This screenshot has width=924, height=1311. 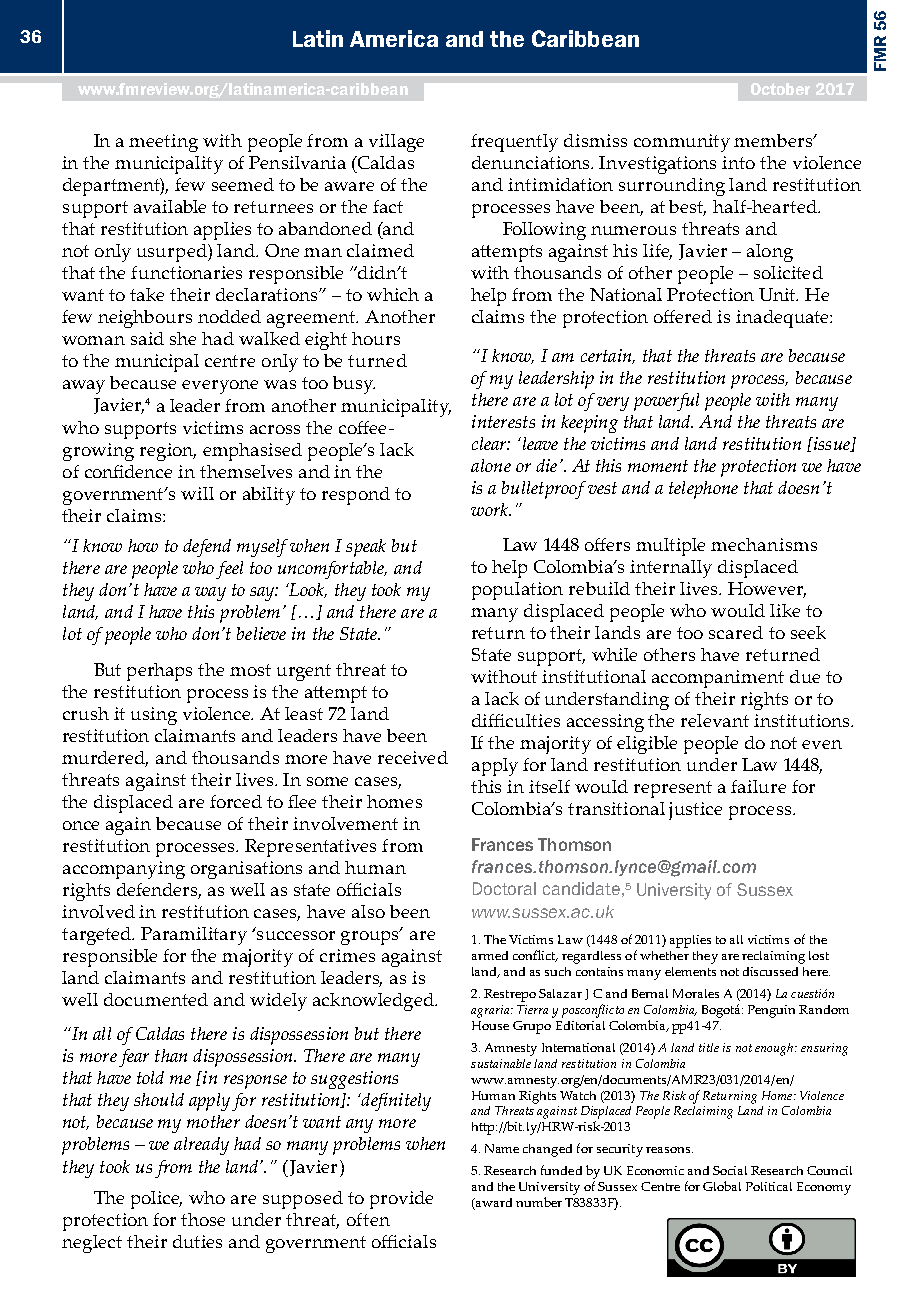 What do you see at coordinates (718, 679) in the screenshot?
I see `accompaniment` at bounding box center [718, 679].
